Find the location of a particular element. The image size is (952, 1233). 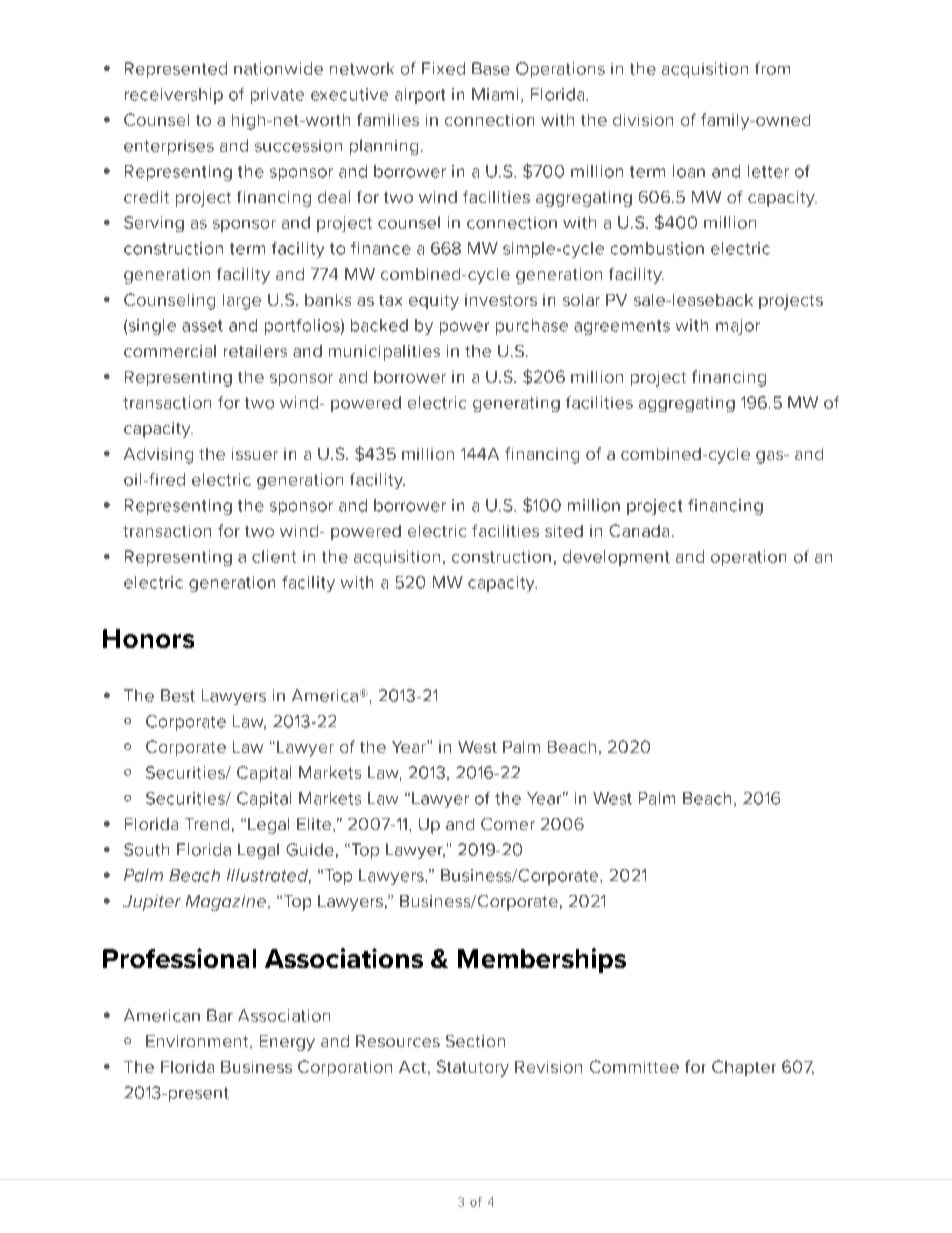

division is located at coordinates (643, 120).
